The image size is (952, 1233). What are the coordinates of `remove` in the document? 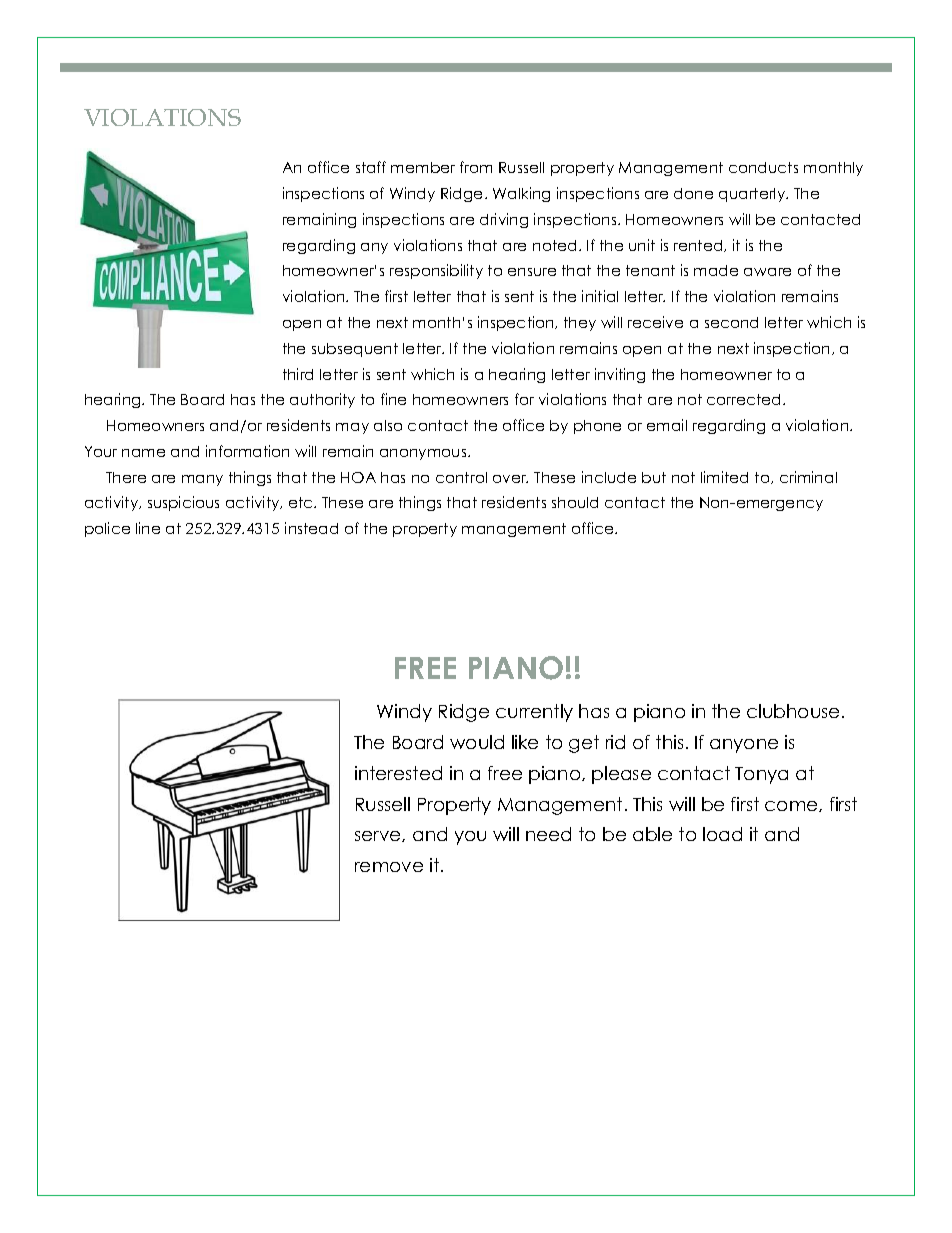 It's located at (389, 867).
